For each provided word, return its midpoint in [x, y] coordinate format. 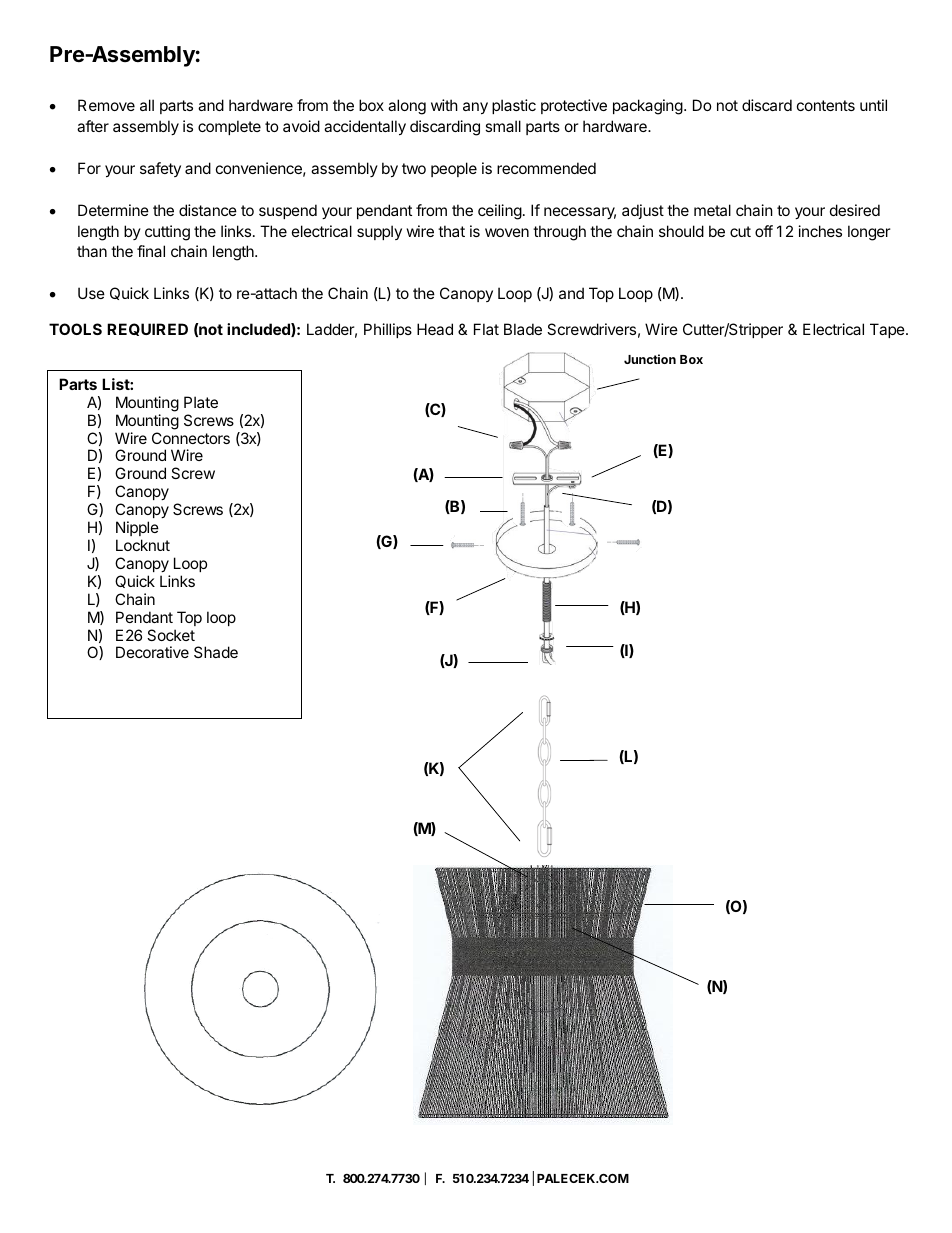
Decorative [152, 652]
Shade [216, 652]
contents [826, 105]
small [503, 126]
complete [229, 127]
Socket [171, 635]
